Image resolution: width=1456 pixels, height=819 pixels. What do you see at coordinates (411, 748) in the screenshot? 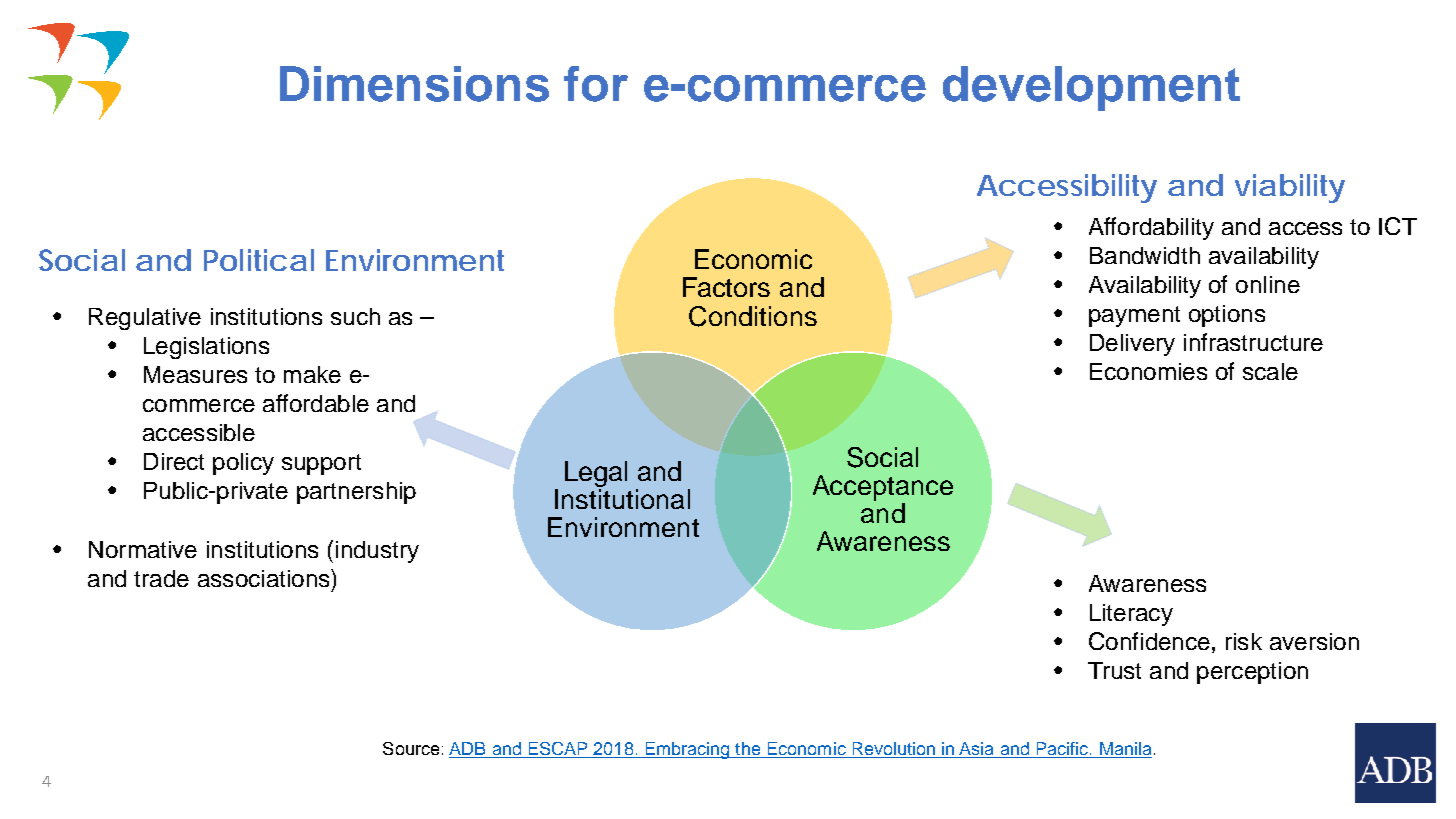
I see `Source` at bounding box center [411, 748].
